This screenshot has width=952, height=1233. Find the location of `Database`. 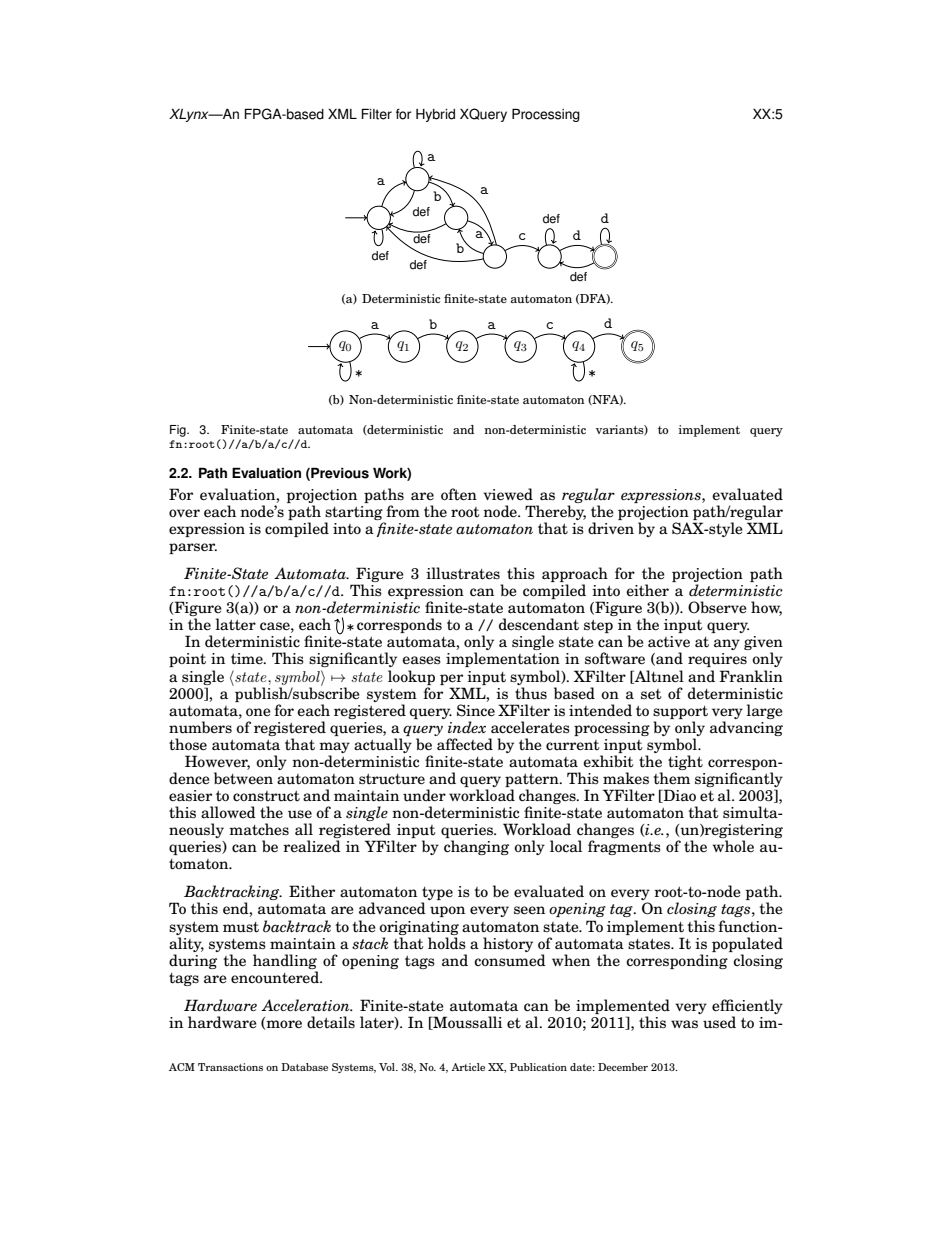

Database is located at coordinates (304, 1067).
